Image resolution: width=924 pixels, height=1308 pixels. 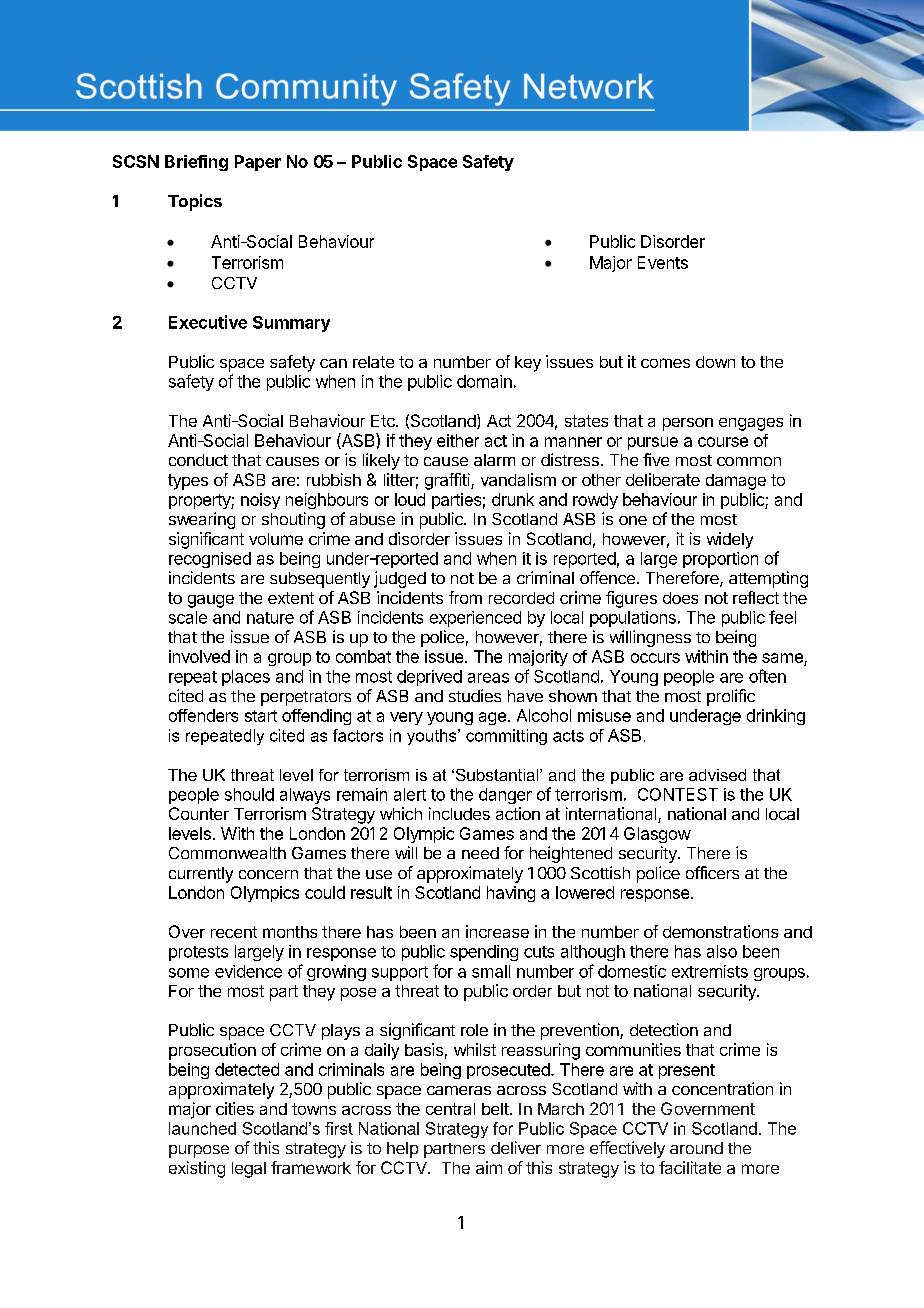 I want to click on legal, so click(x=249, y=1170).
